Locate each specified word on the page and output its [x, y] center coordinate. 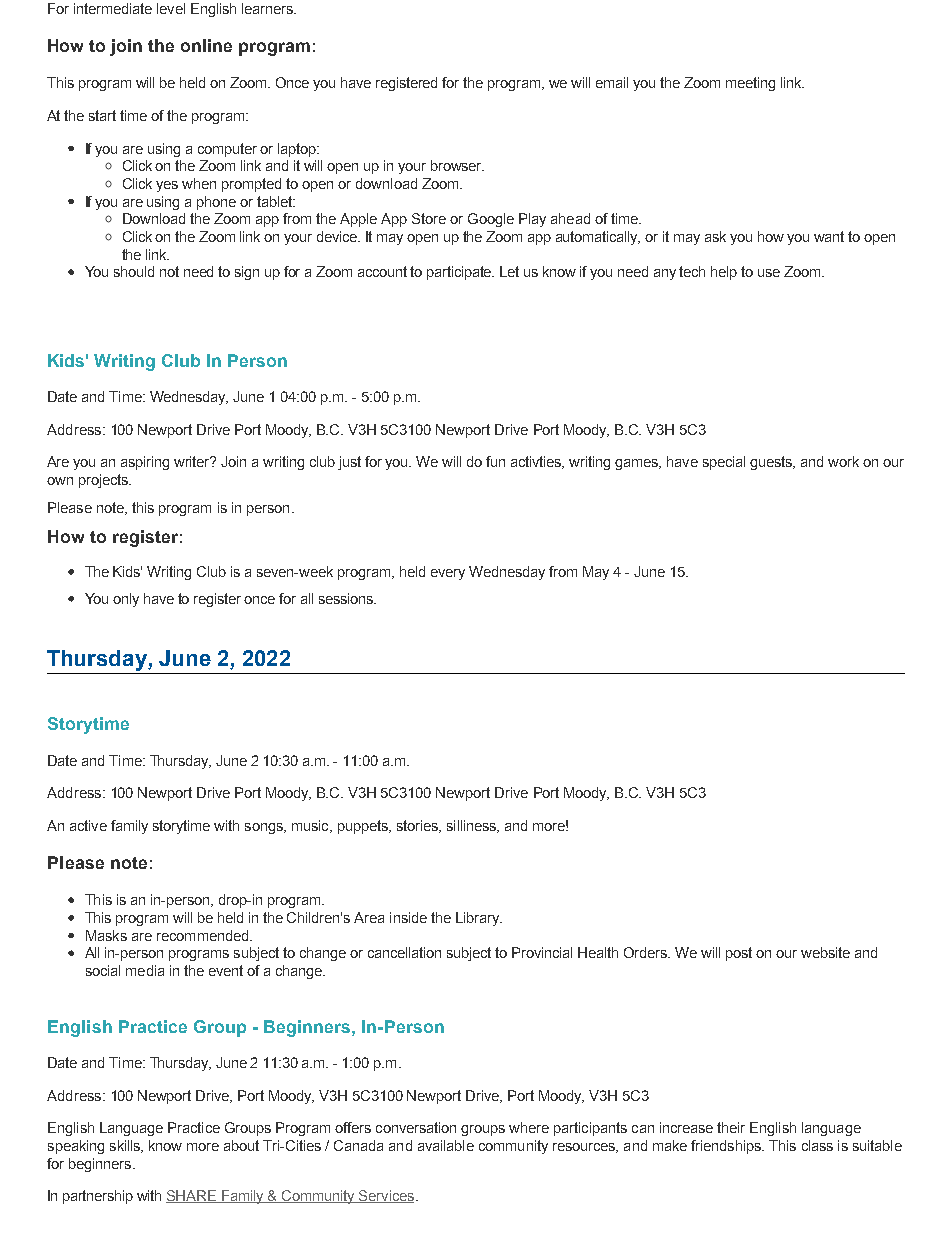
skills [126, 1146]
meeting [750, 84]
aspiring [145, 463]
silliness [473, 826]
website [825, 952]
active [88, 825]
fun [495, 461]
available [446, 1145]
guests [772, 463]
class [817, 1145]
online [206, 45]
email [612, 82]
